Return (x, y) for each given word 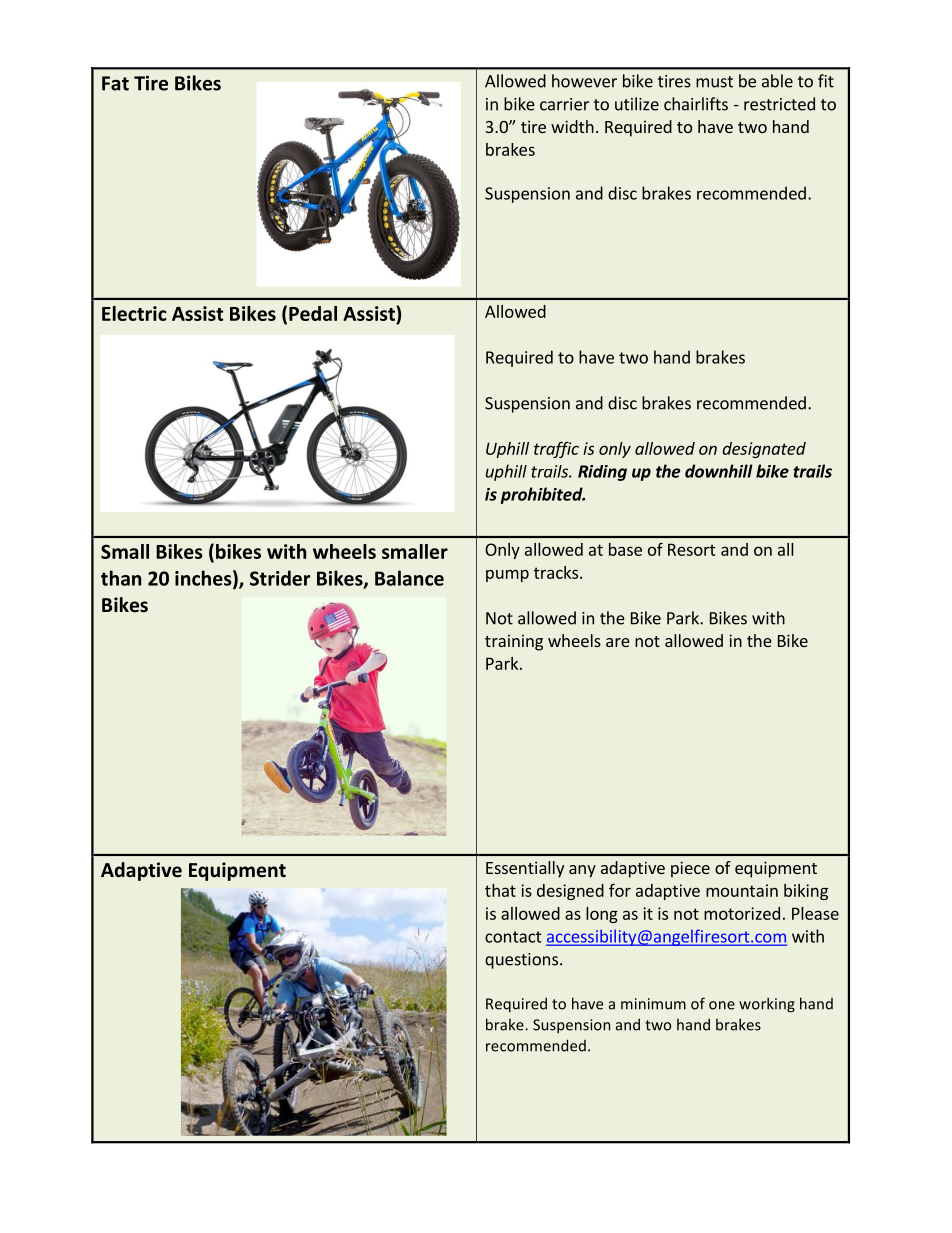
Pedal (313, 313)
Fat (115, 83)
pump (507, 575)
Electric (134, 313)
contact (513, 937)
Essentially (525, 869)
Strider (280, 578)
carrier (564, 104)
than (121, 578)
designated (764, 450)
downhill (719, 471)
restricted (779, 104)
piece (690, 869)
